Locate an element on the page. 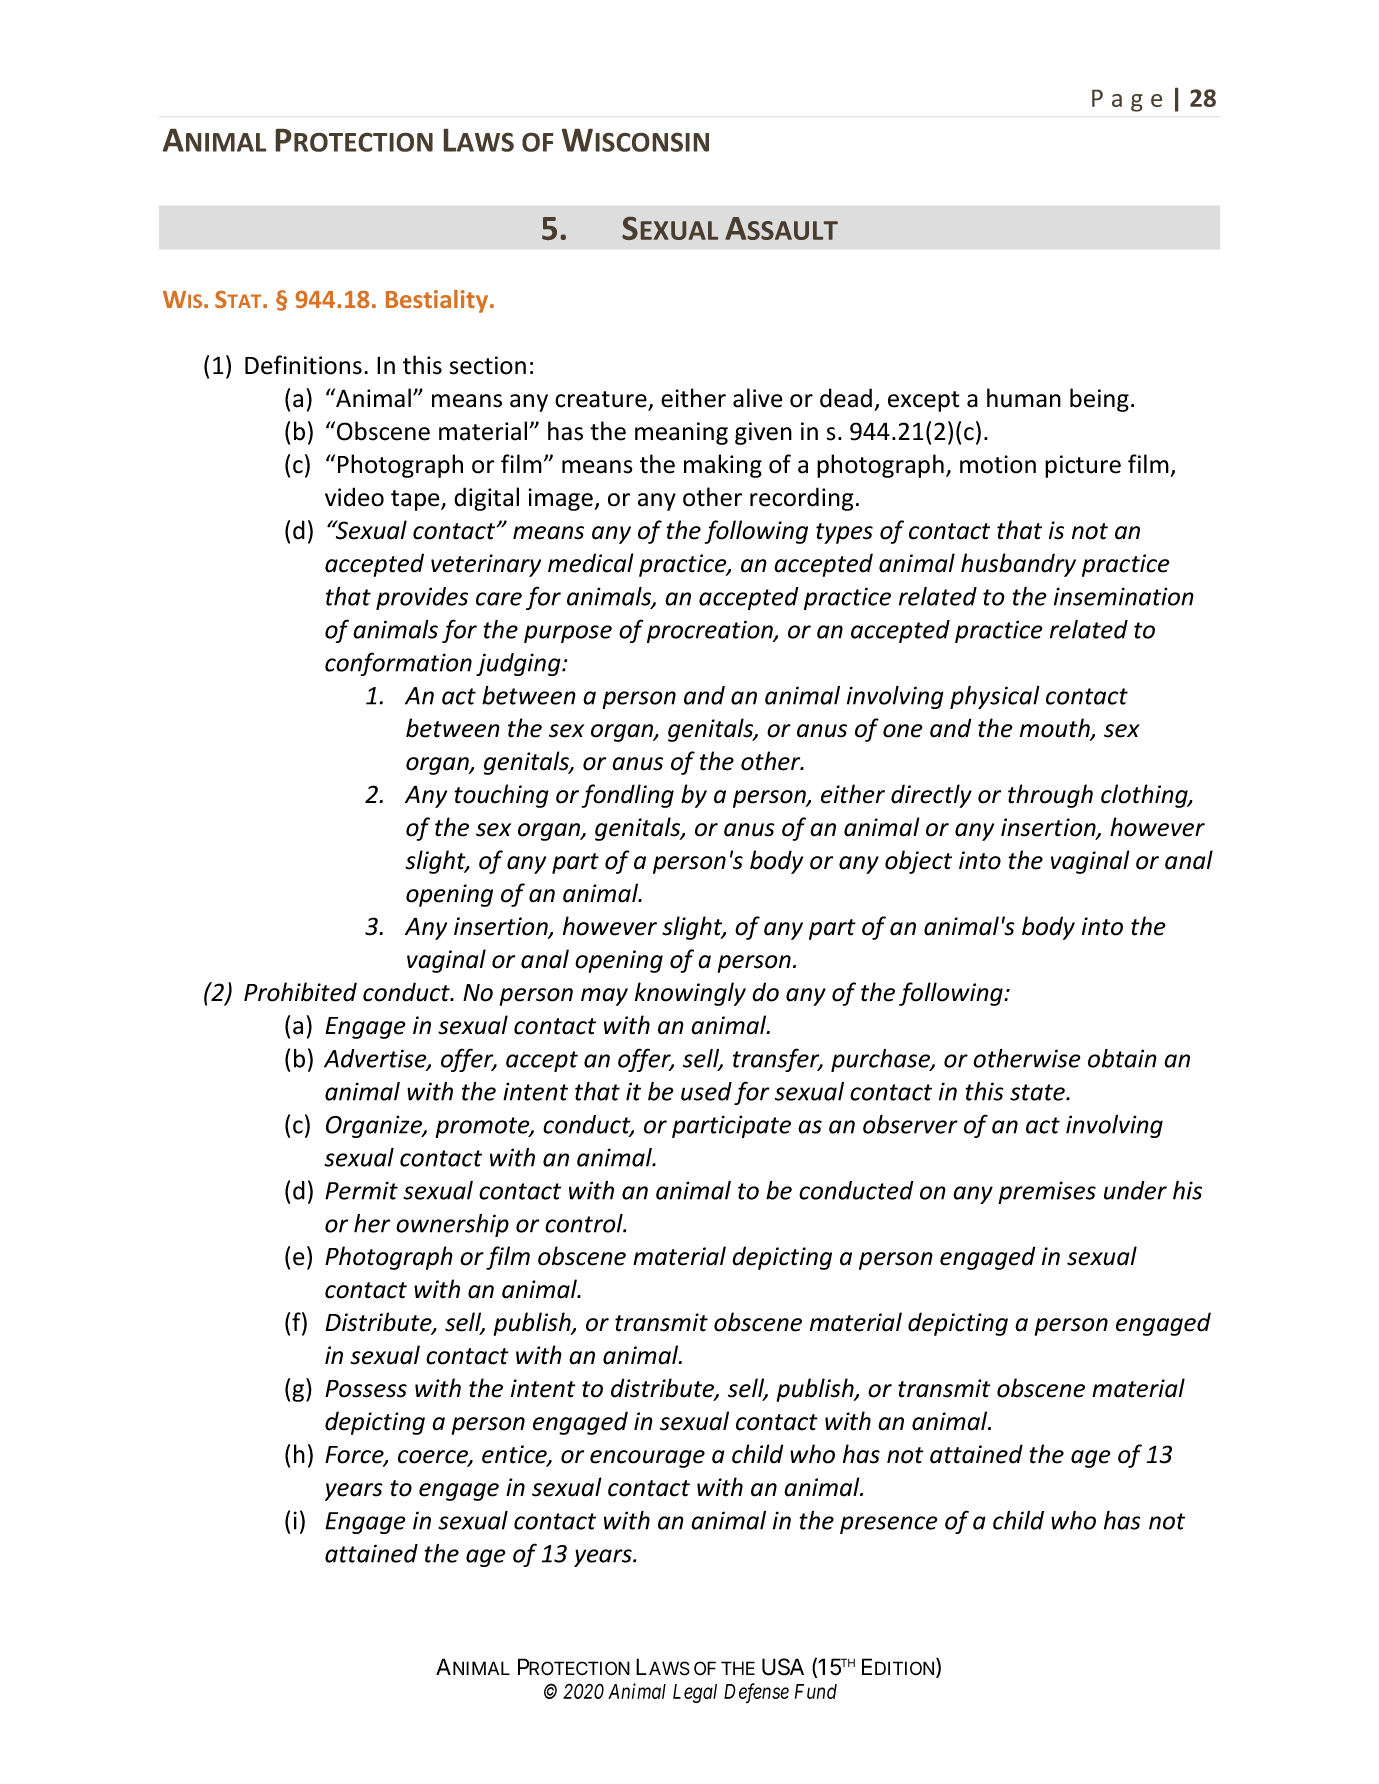  Bestiality is located at coordinates (437, 301).
